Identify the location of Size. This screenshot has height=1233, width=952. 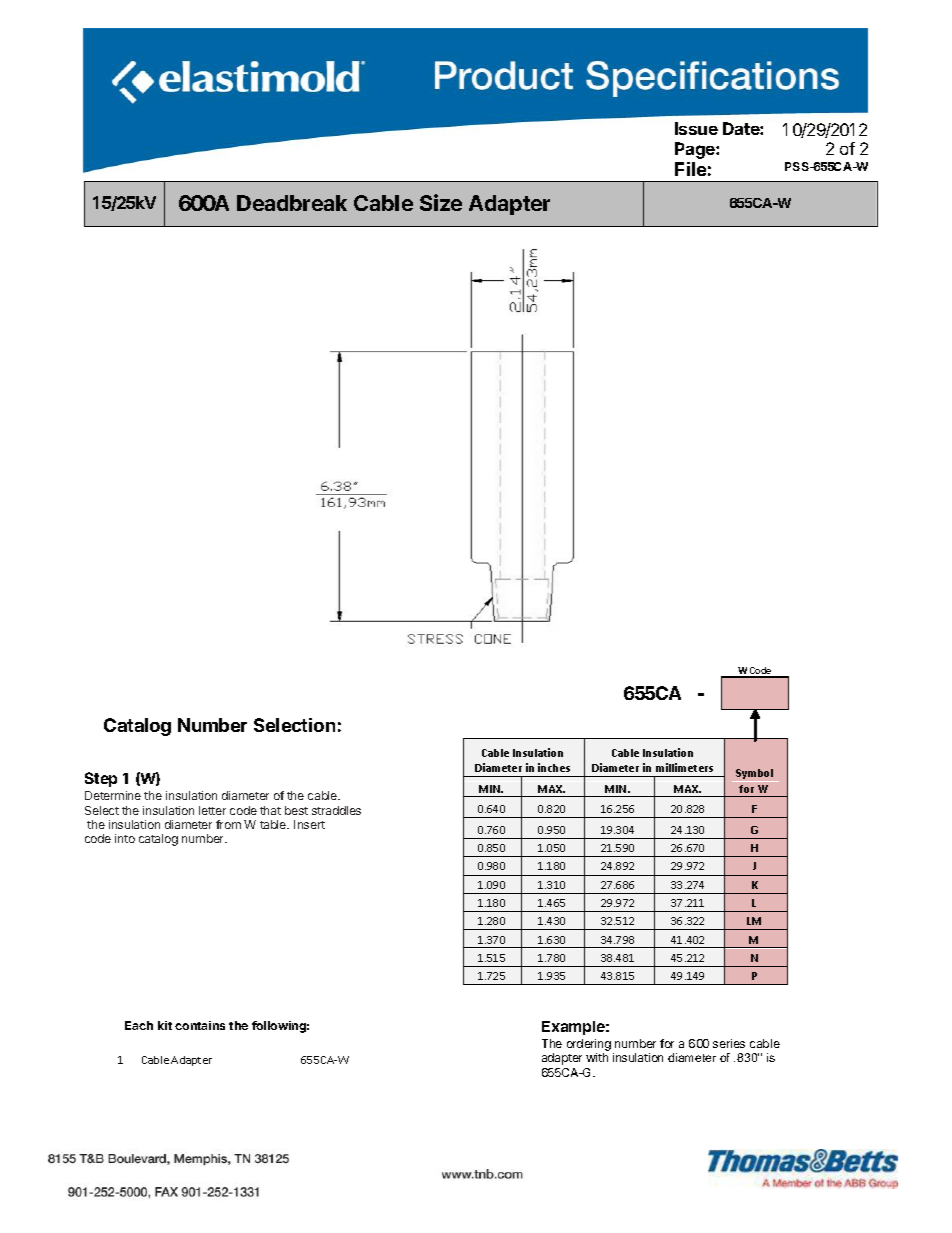
(441, 202).
